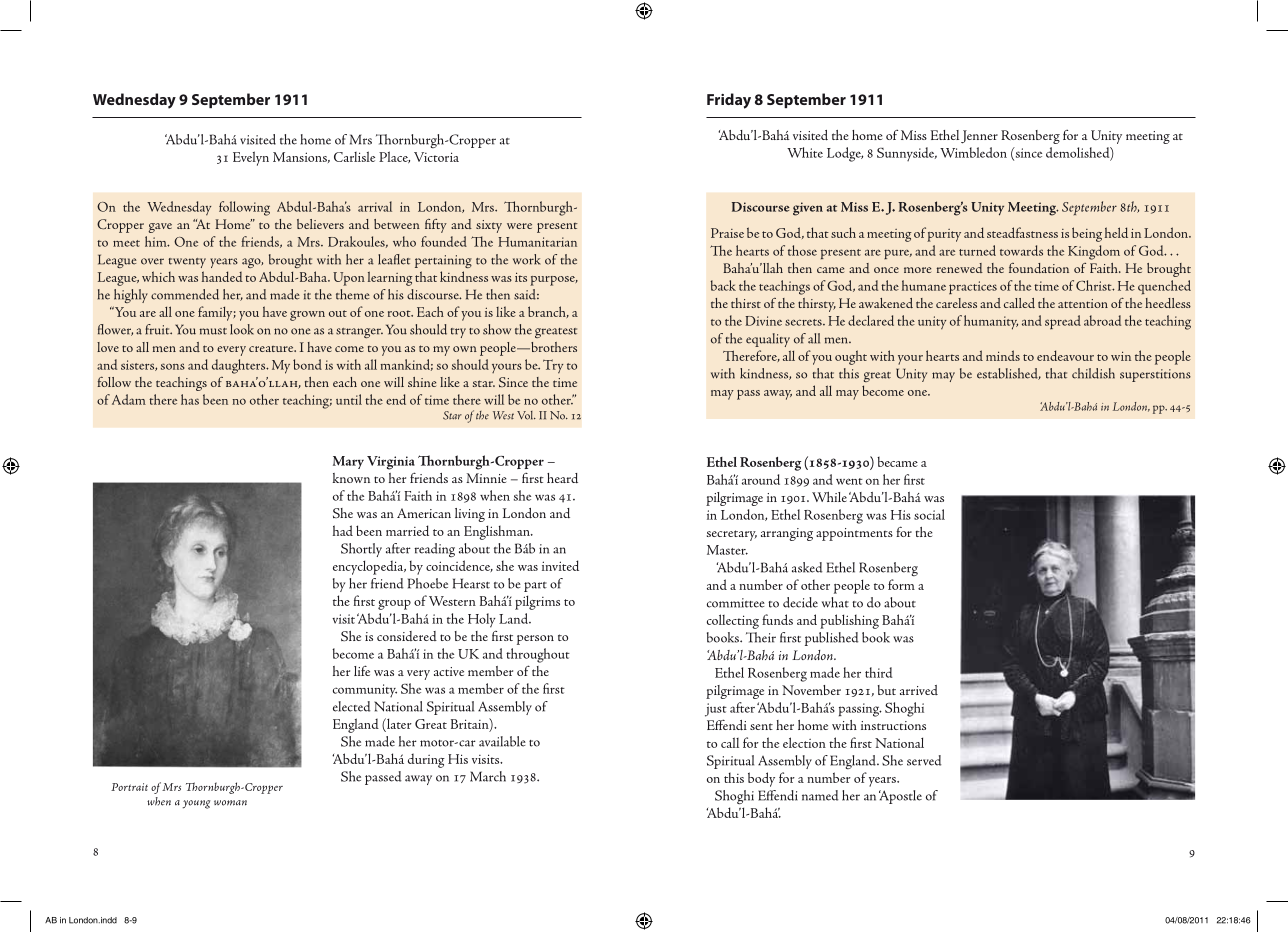  I want to click on must, so click(213, 331).
